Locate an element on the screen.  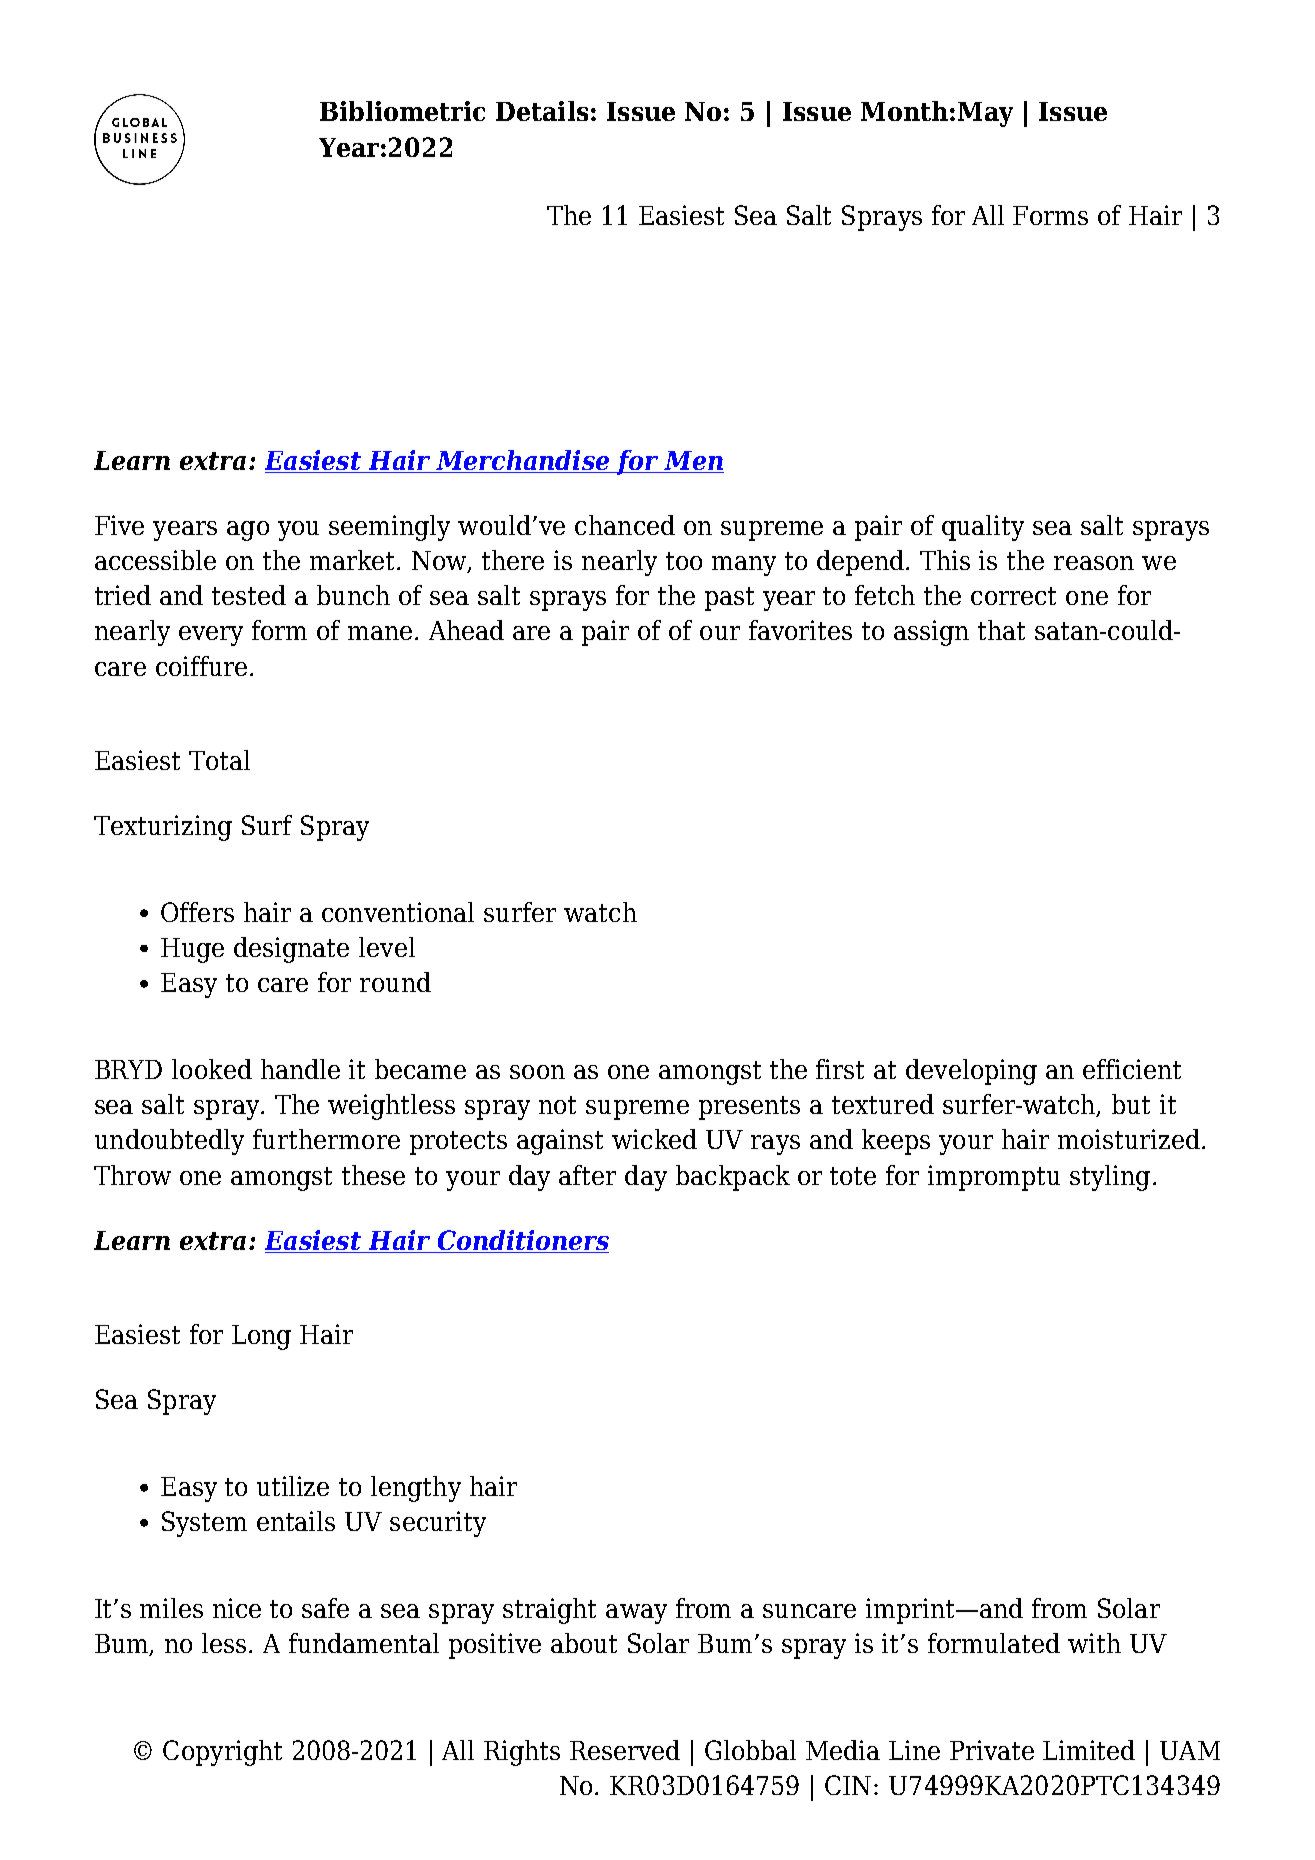
soon is located at coordinates (537, 1072).
